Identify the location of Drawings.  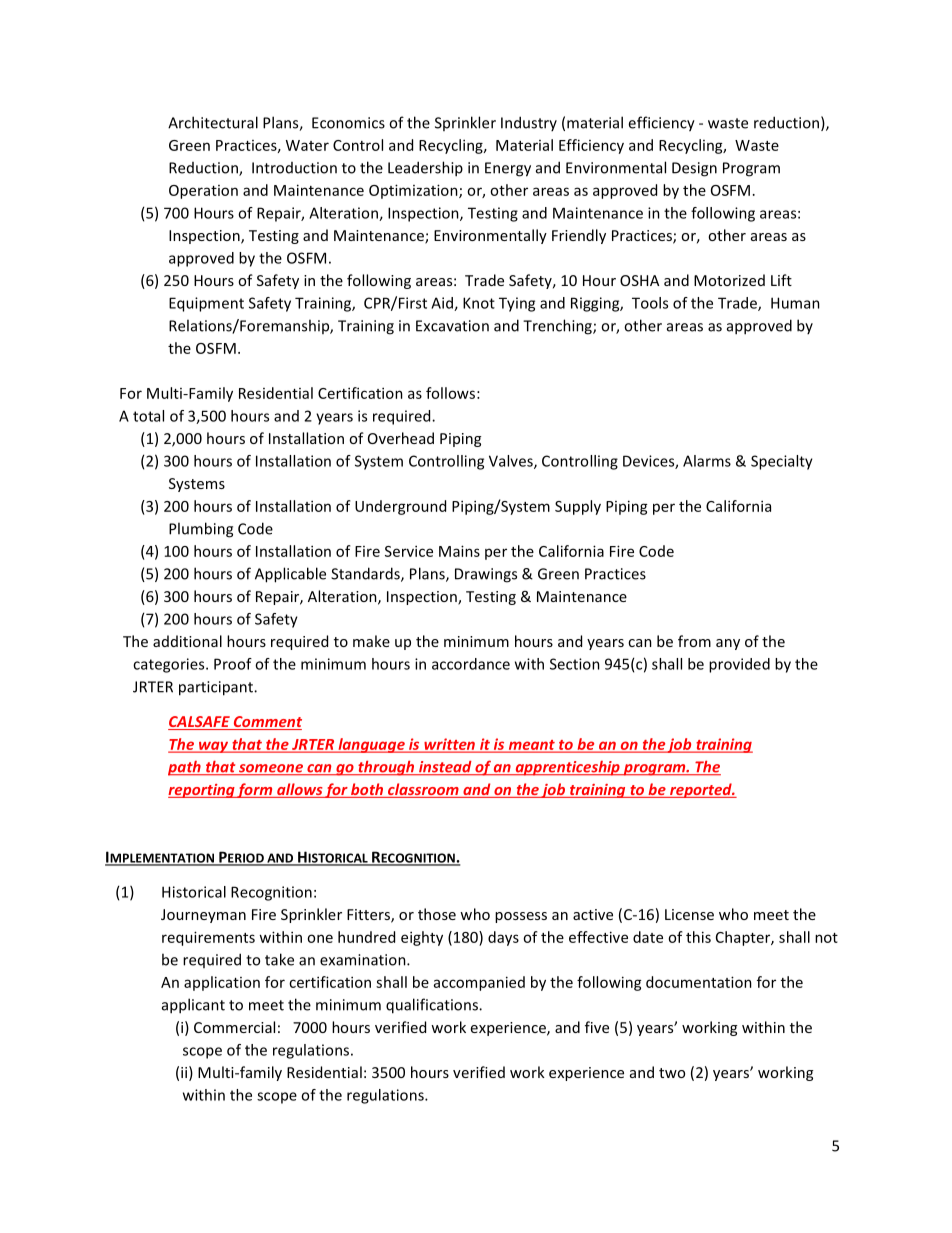
(486, 575).
